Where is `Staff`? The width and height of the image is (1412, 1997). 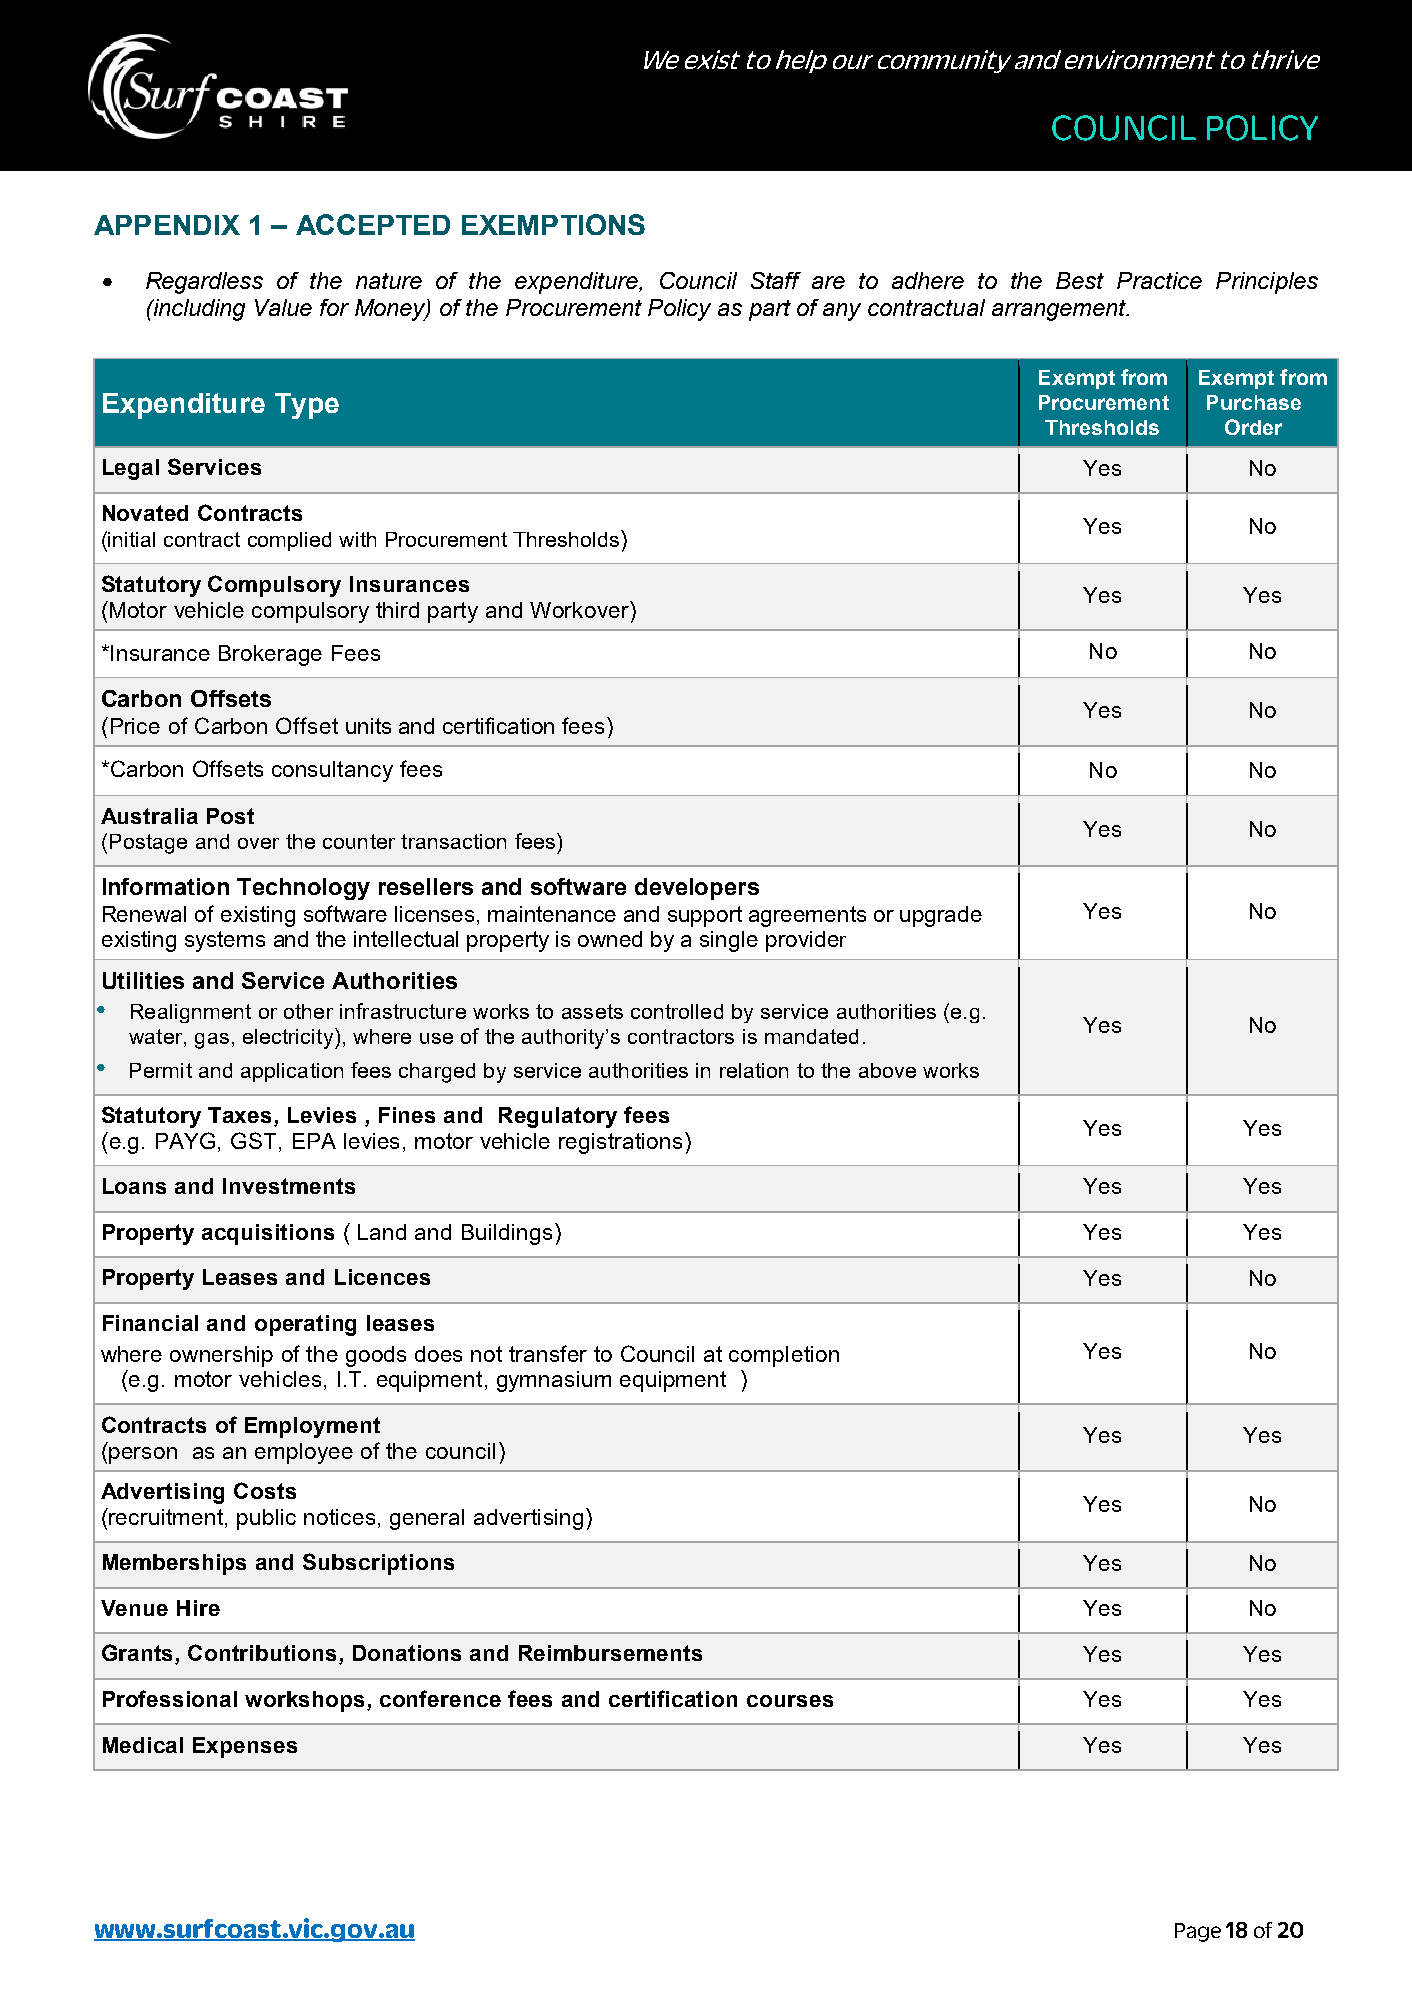 Staff is located at coordinates (776, 280).
